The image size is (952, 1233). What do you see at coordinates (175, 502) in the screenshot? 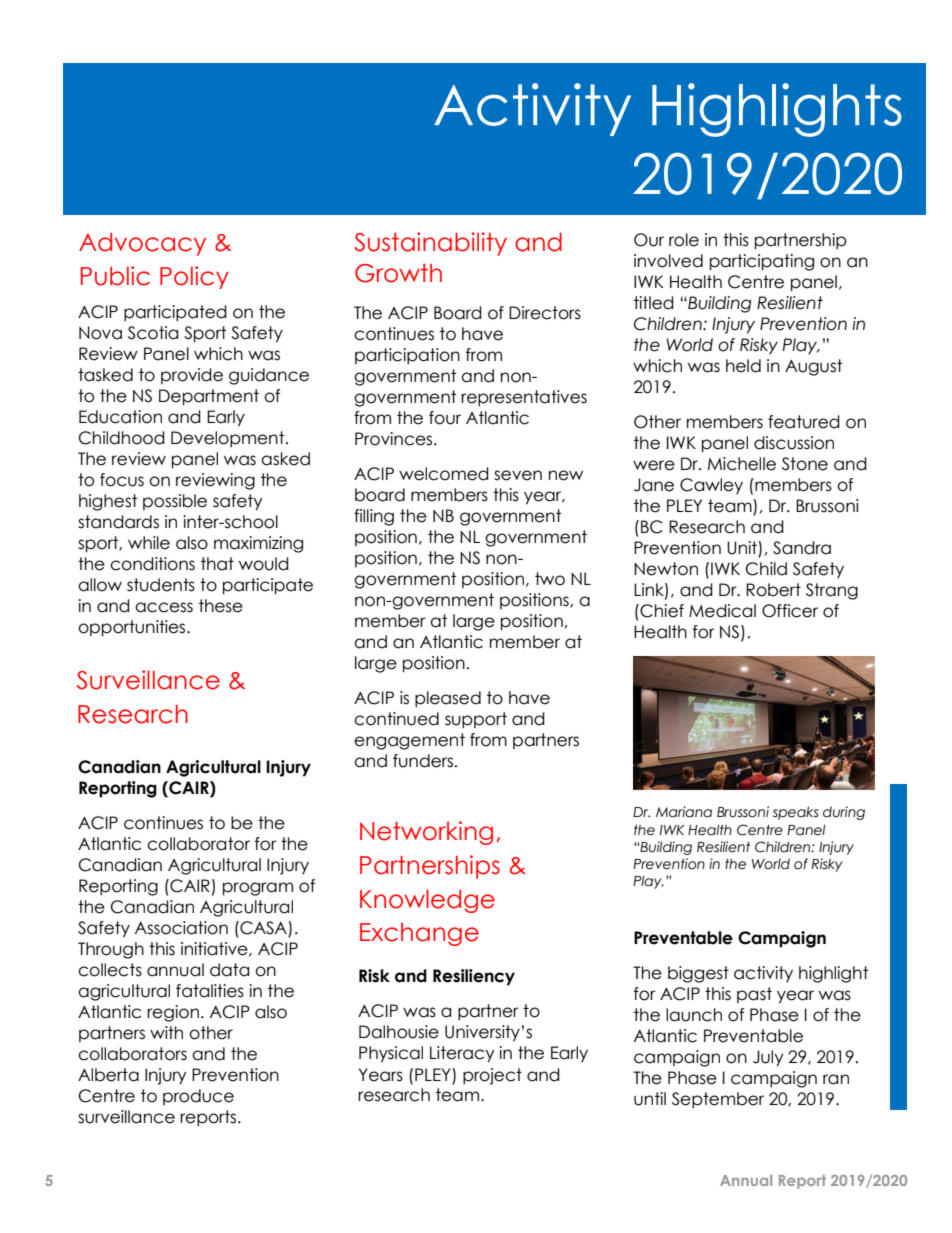
I see `possible` at bounding box center [175, 502].
